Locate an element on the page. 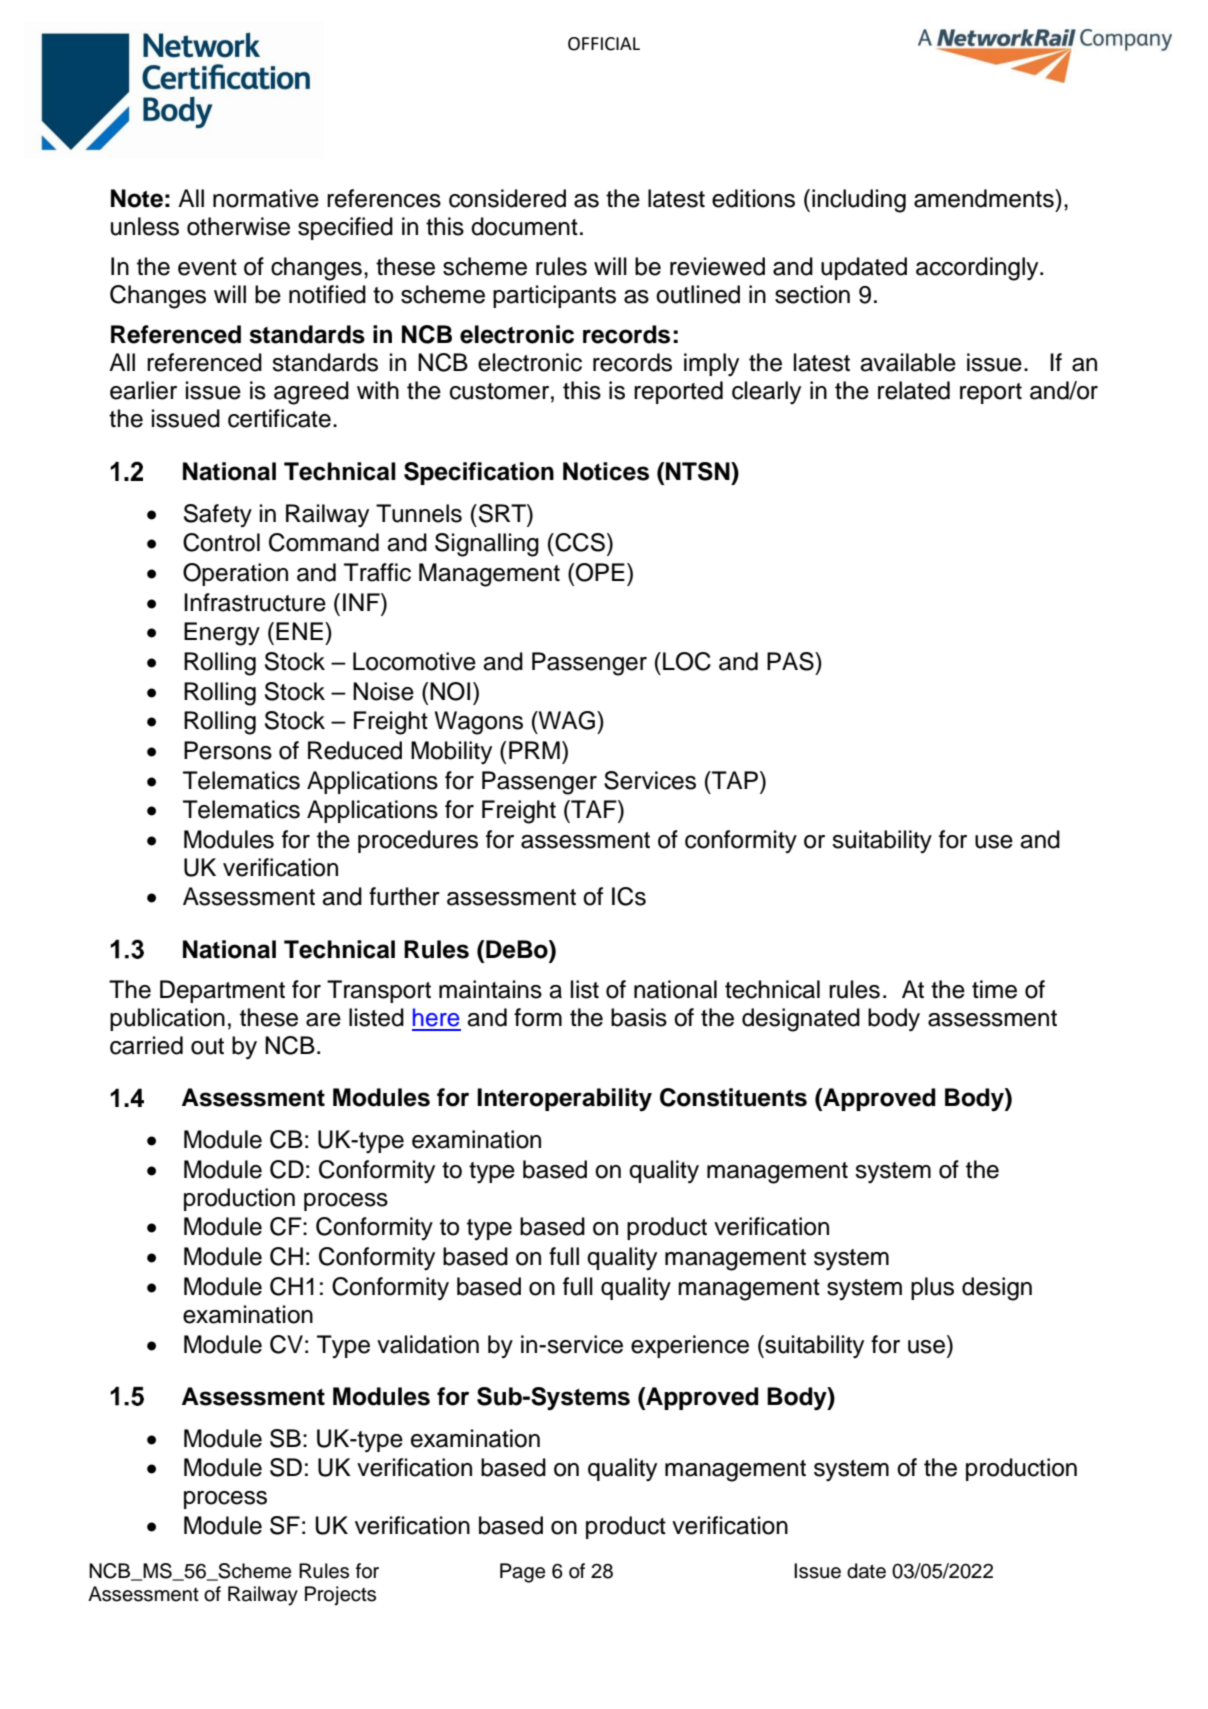  Notices is located at coordinates (606, 471).
